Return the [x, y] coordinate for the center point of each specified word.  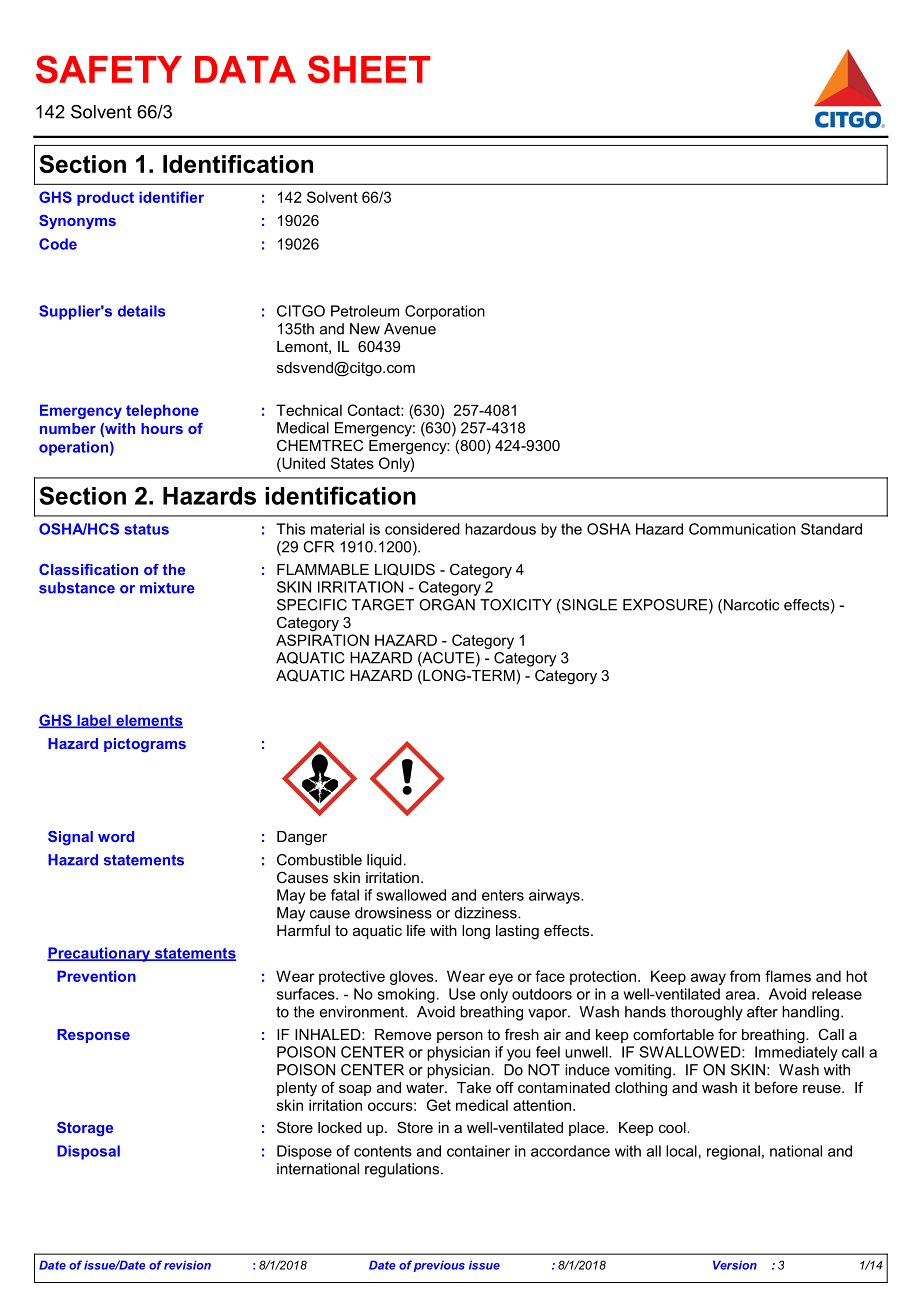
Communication [742, 529]
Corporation [445, 312]
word [116, 836]
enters [503, 895]
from [745, 976]
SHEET [369, 69]
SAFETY [109, 69]
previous [439, 1266]
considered [422, 529]
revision [187, 1265]
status [146, 529]
